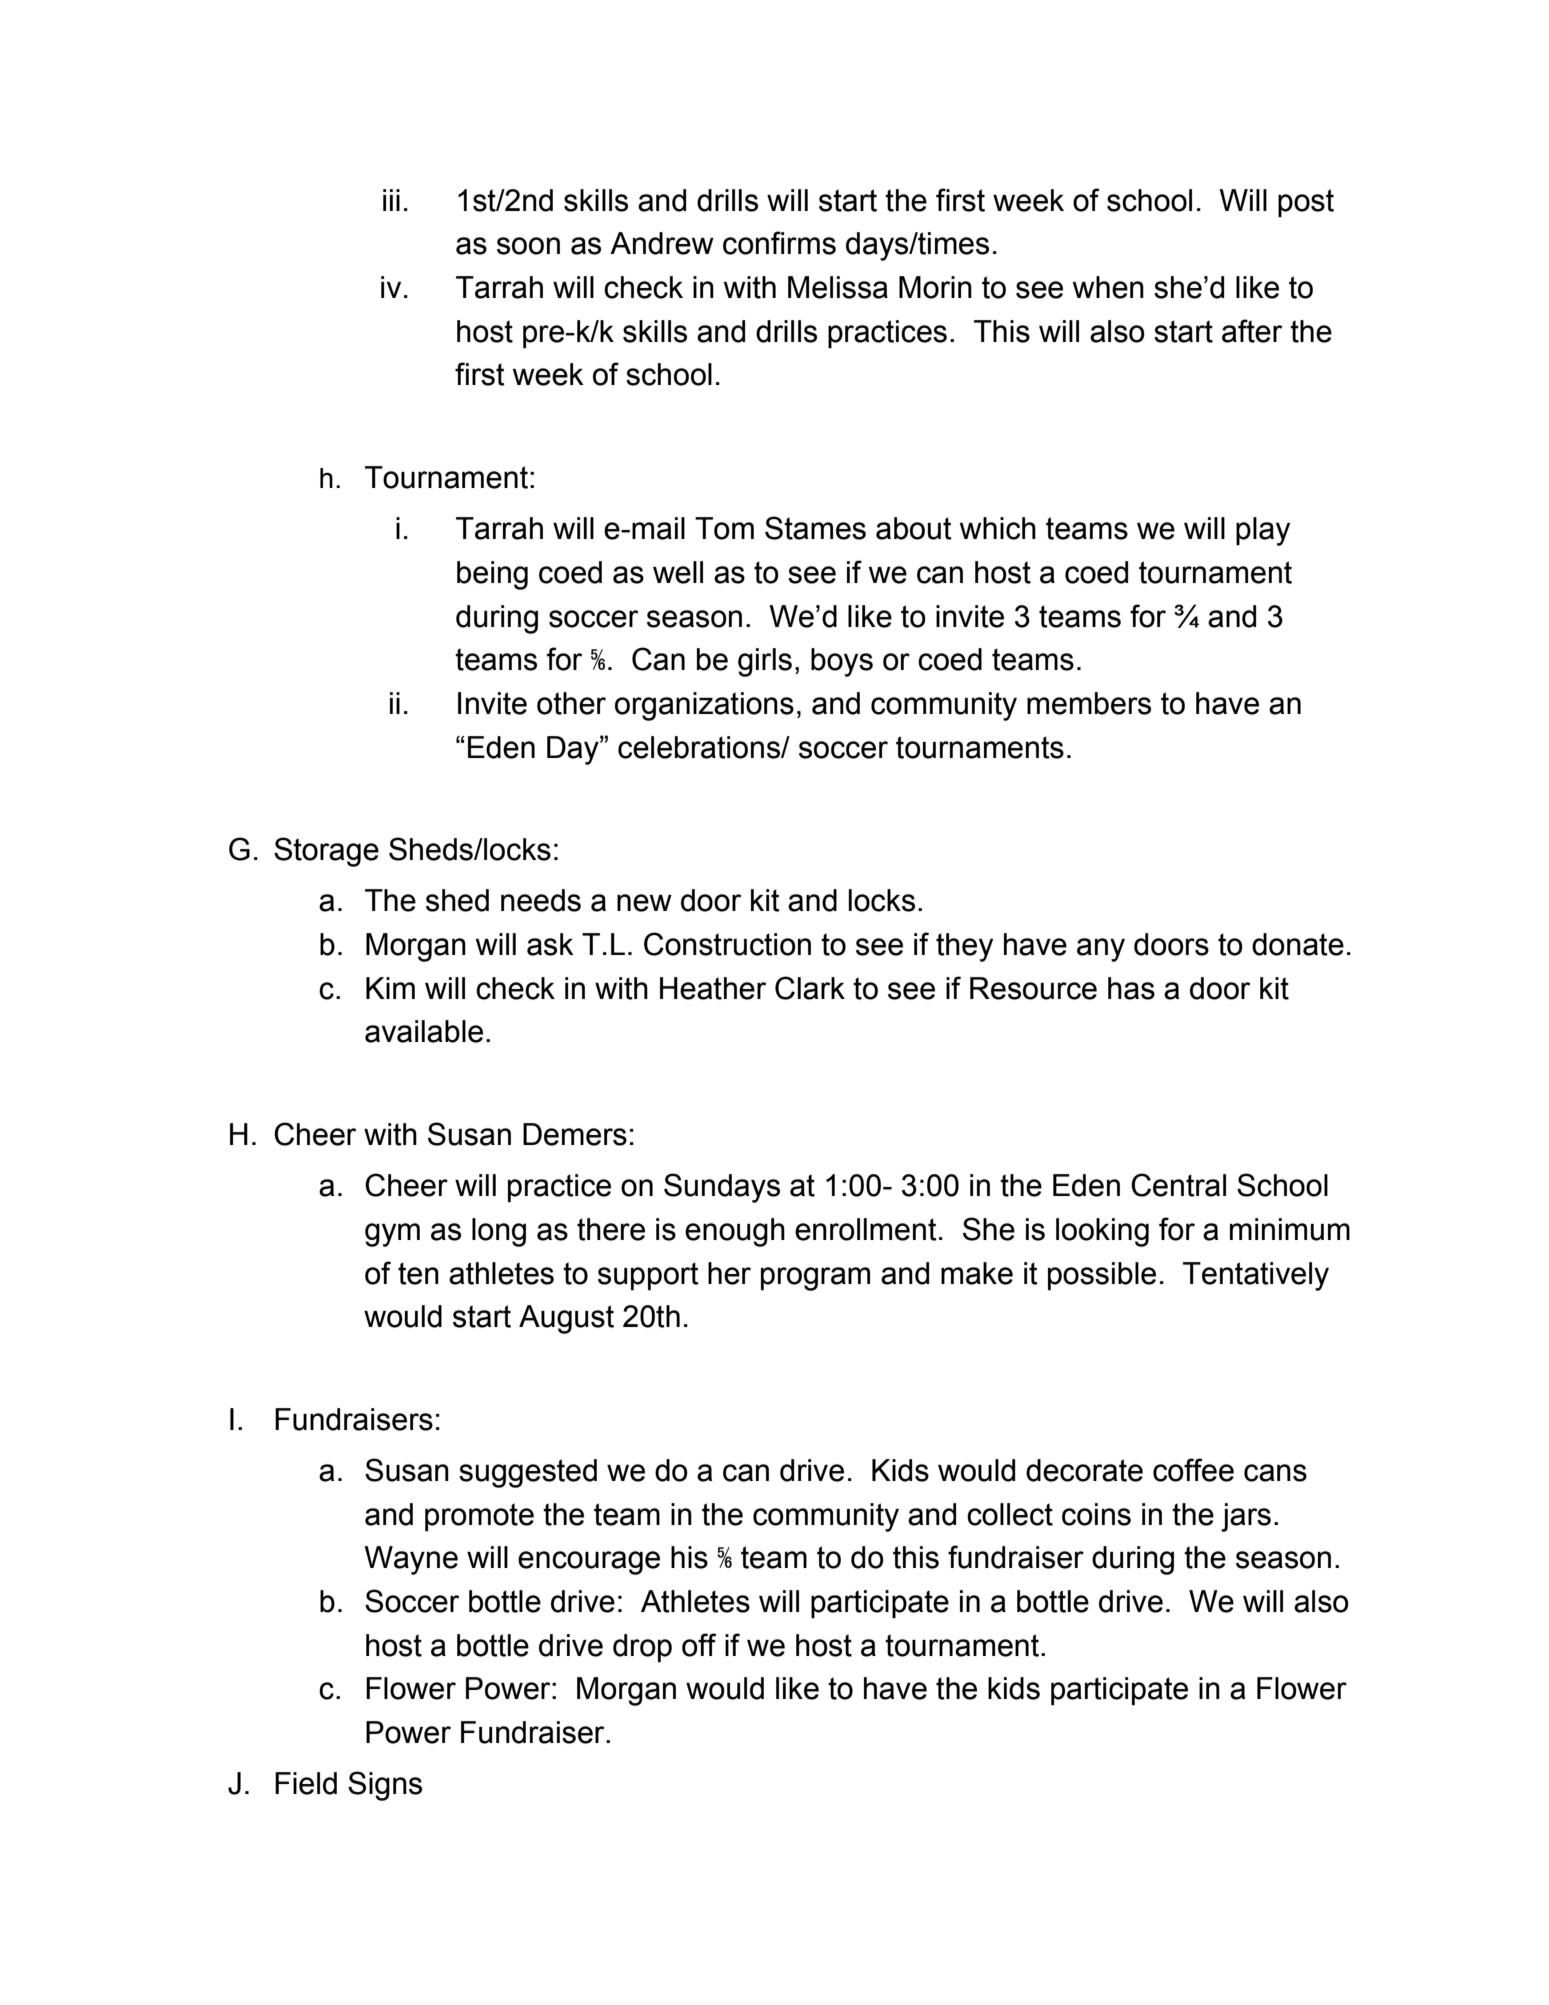  I want to click on Kim, so click(390, 988).
